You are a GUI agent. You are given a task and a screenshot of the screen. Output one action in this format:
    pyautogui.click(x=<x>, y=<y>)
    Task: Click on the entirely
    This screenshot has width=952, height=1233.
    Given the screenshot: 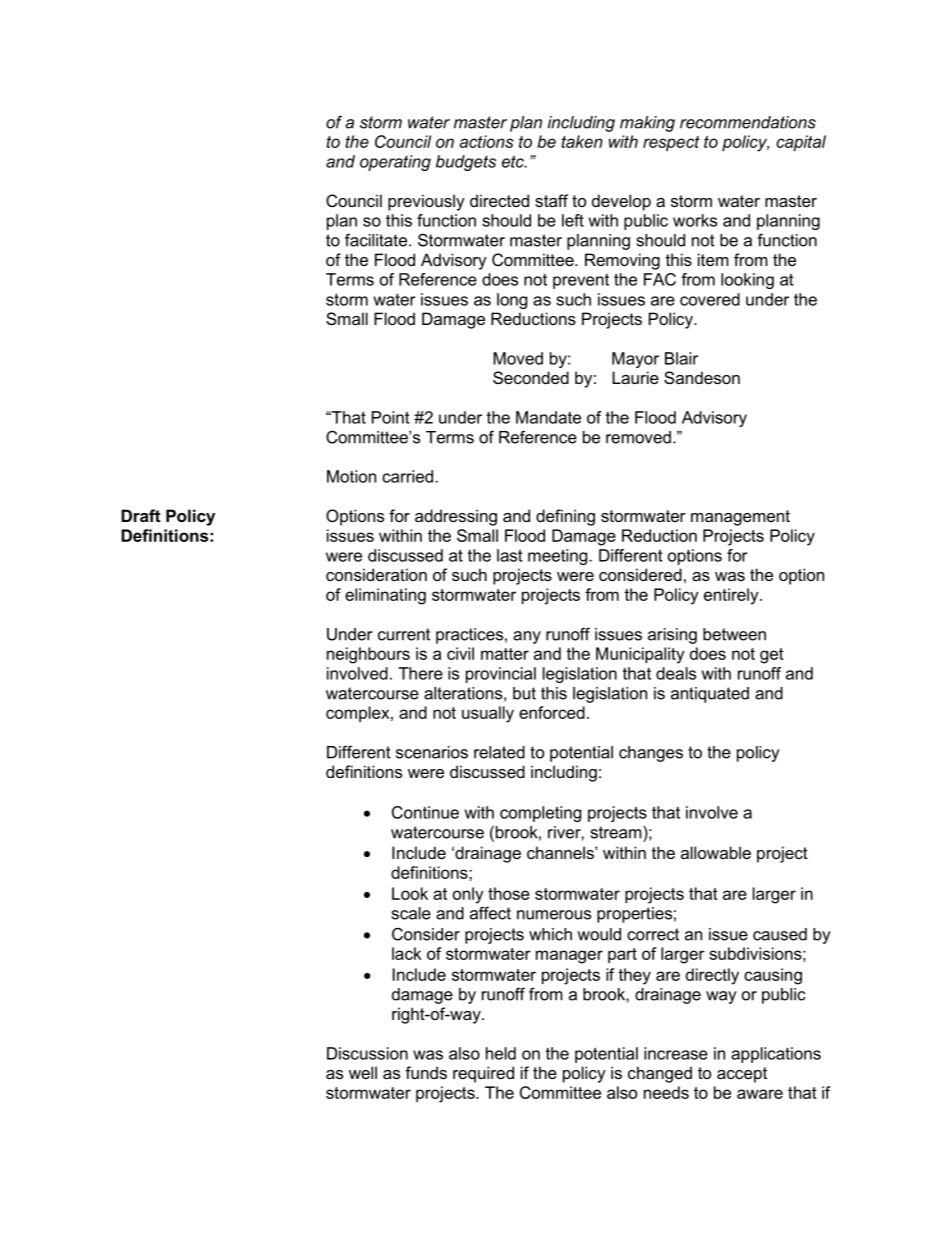 What is the action you would take?
    pyautogui.click(x=732, y=596)
